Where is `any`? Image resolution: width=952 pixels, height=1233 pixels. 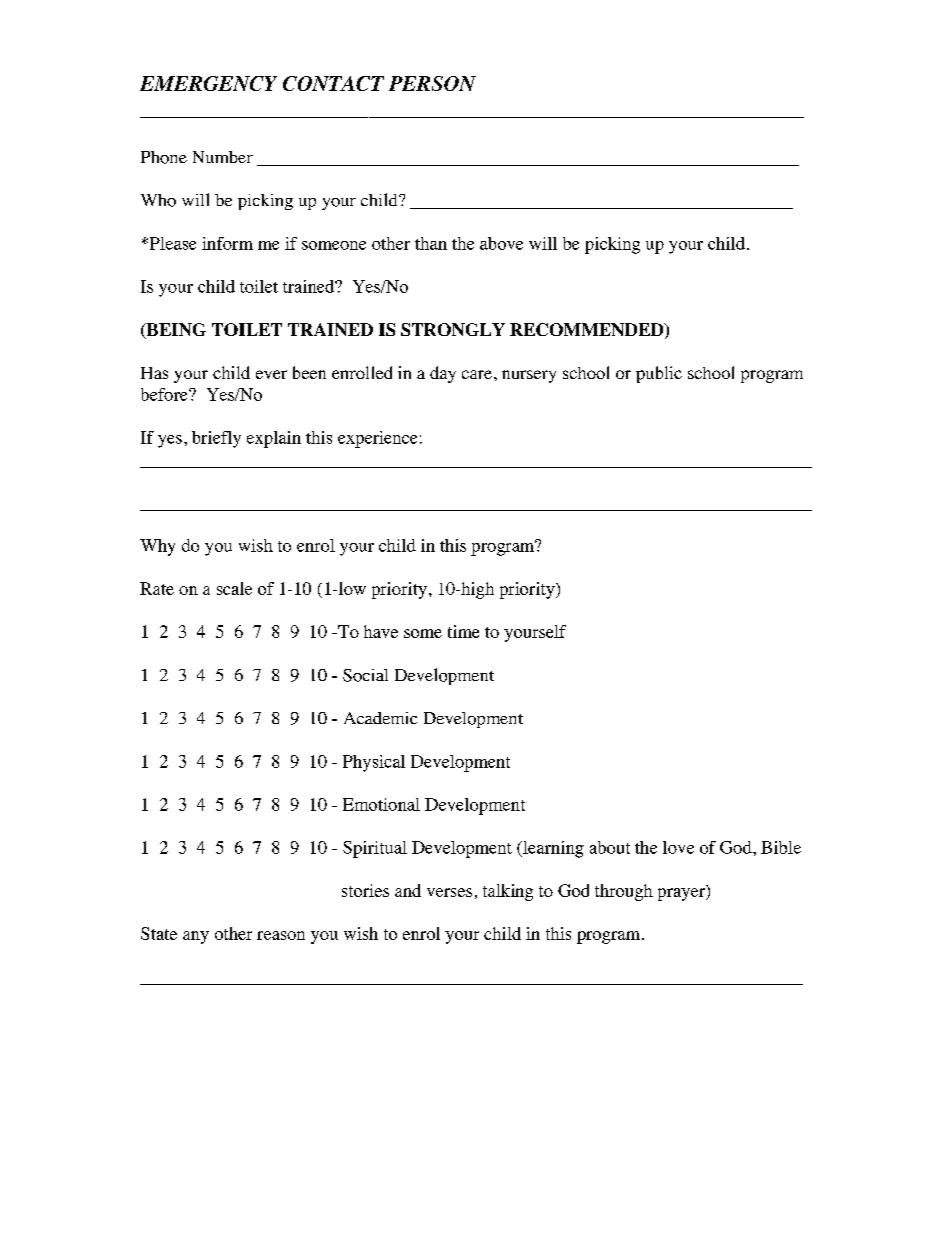
any is located at coordinates (196, 937).
